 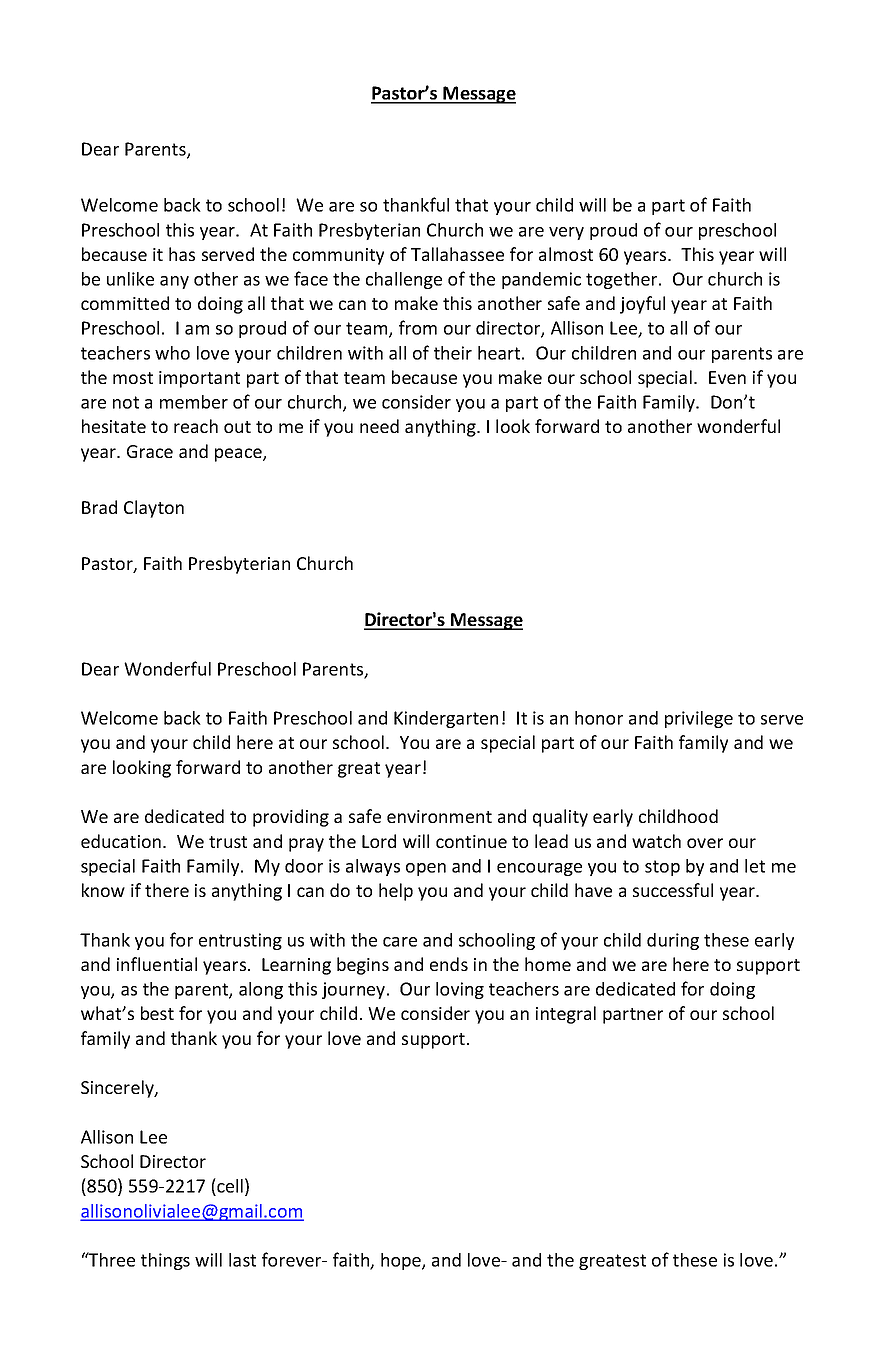 What do you see at coordinates (130, 279) in the document?
I see `unlike` at bounding box center [130, 279].
